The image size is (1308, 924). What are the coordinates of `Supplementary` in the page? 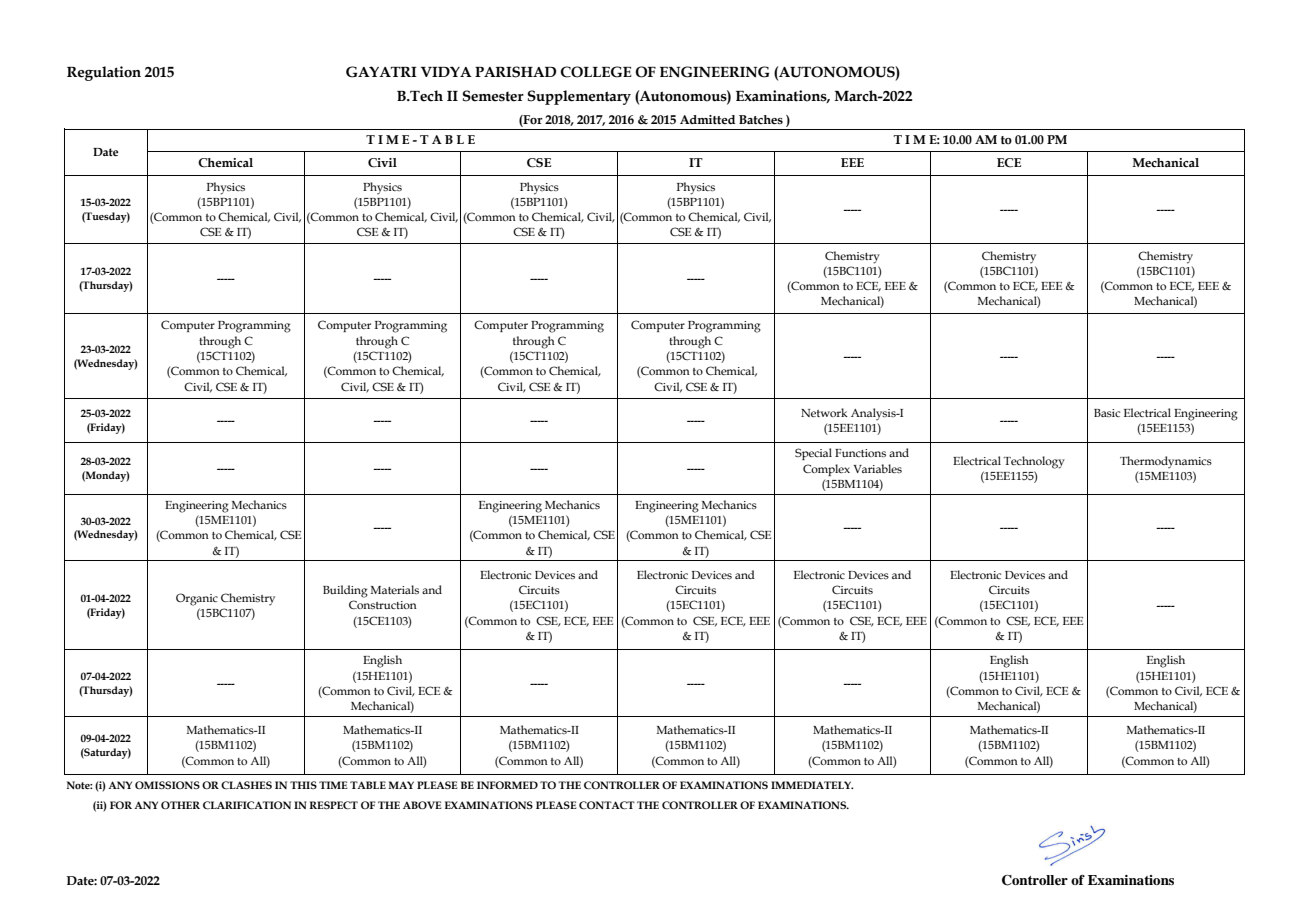 It's located at (579, 97).
